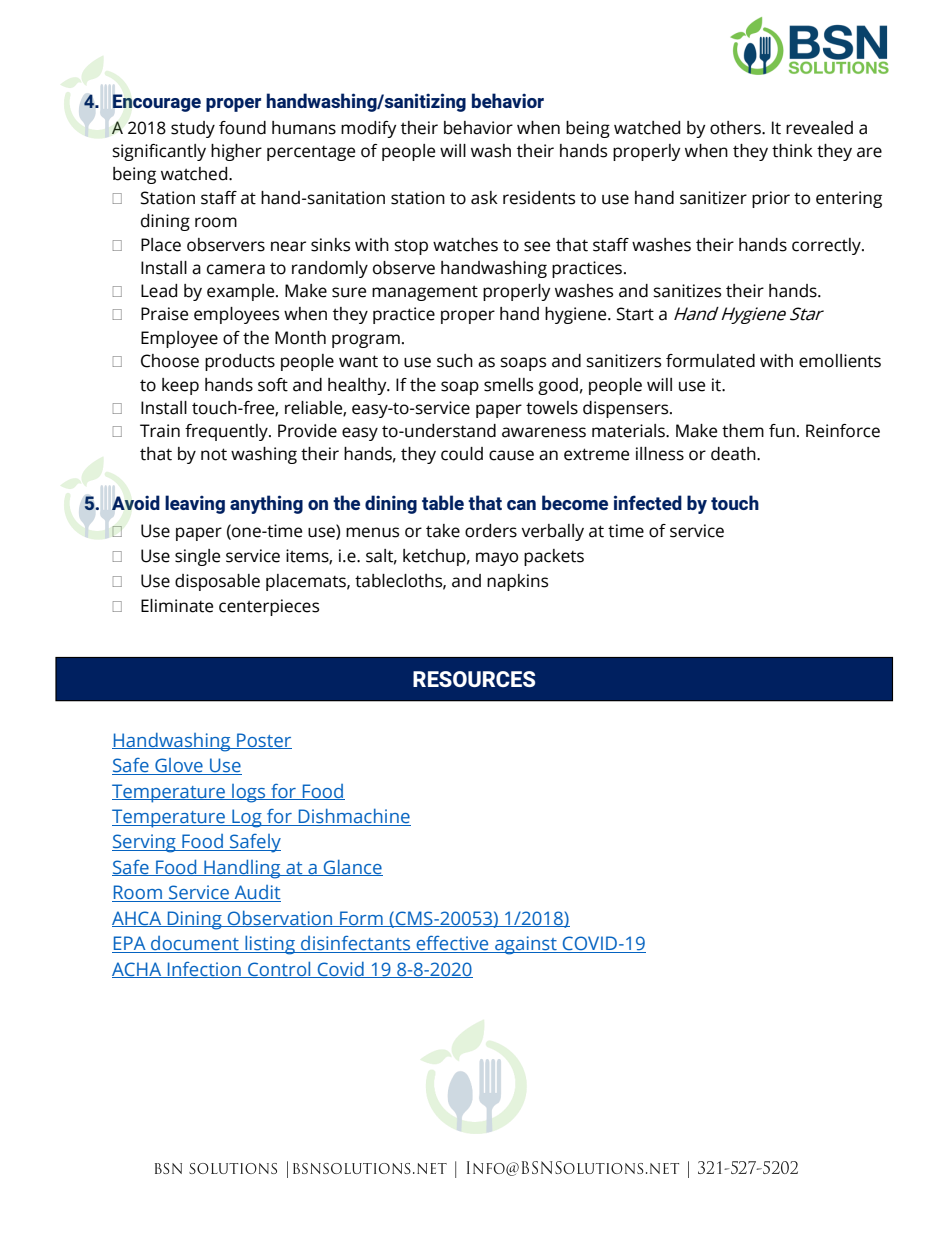  I want to click on packets, so click(554, 557).
